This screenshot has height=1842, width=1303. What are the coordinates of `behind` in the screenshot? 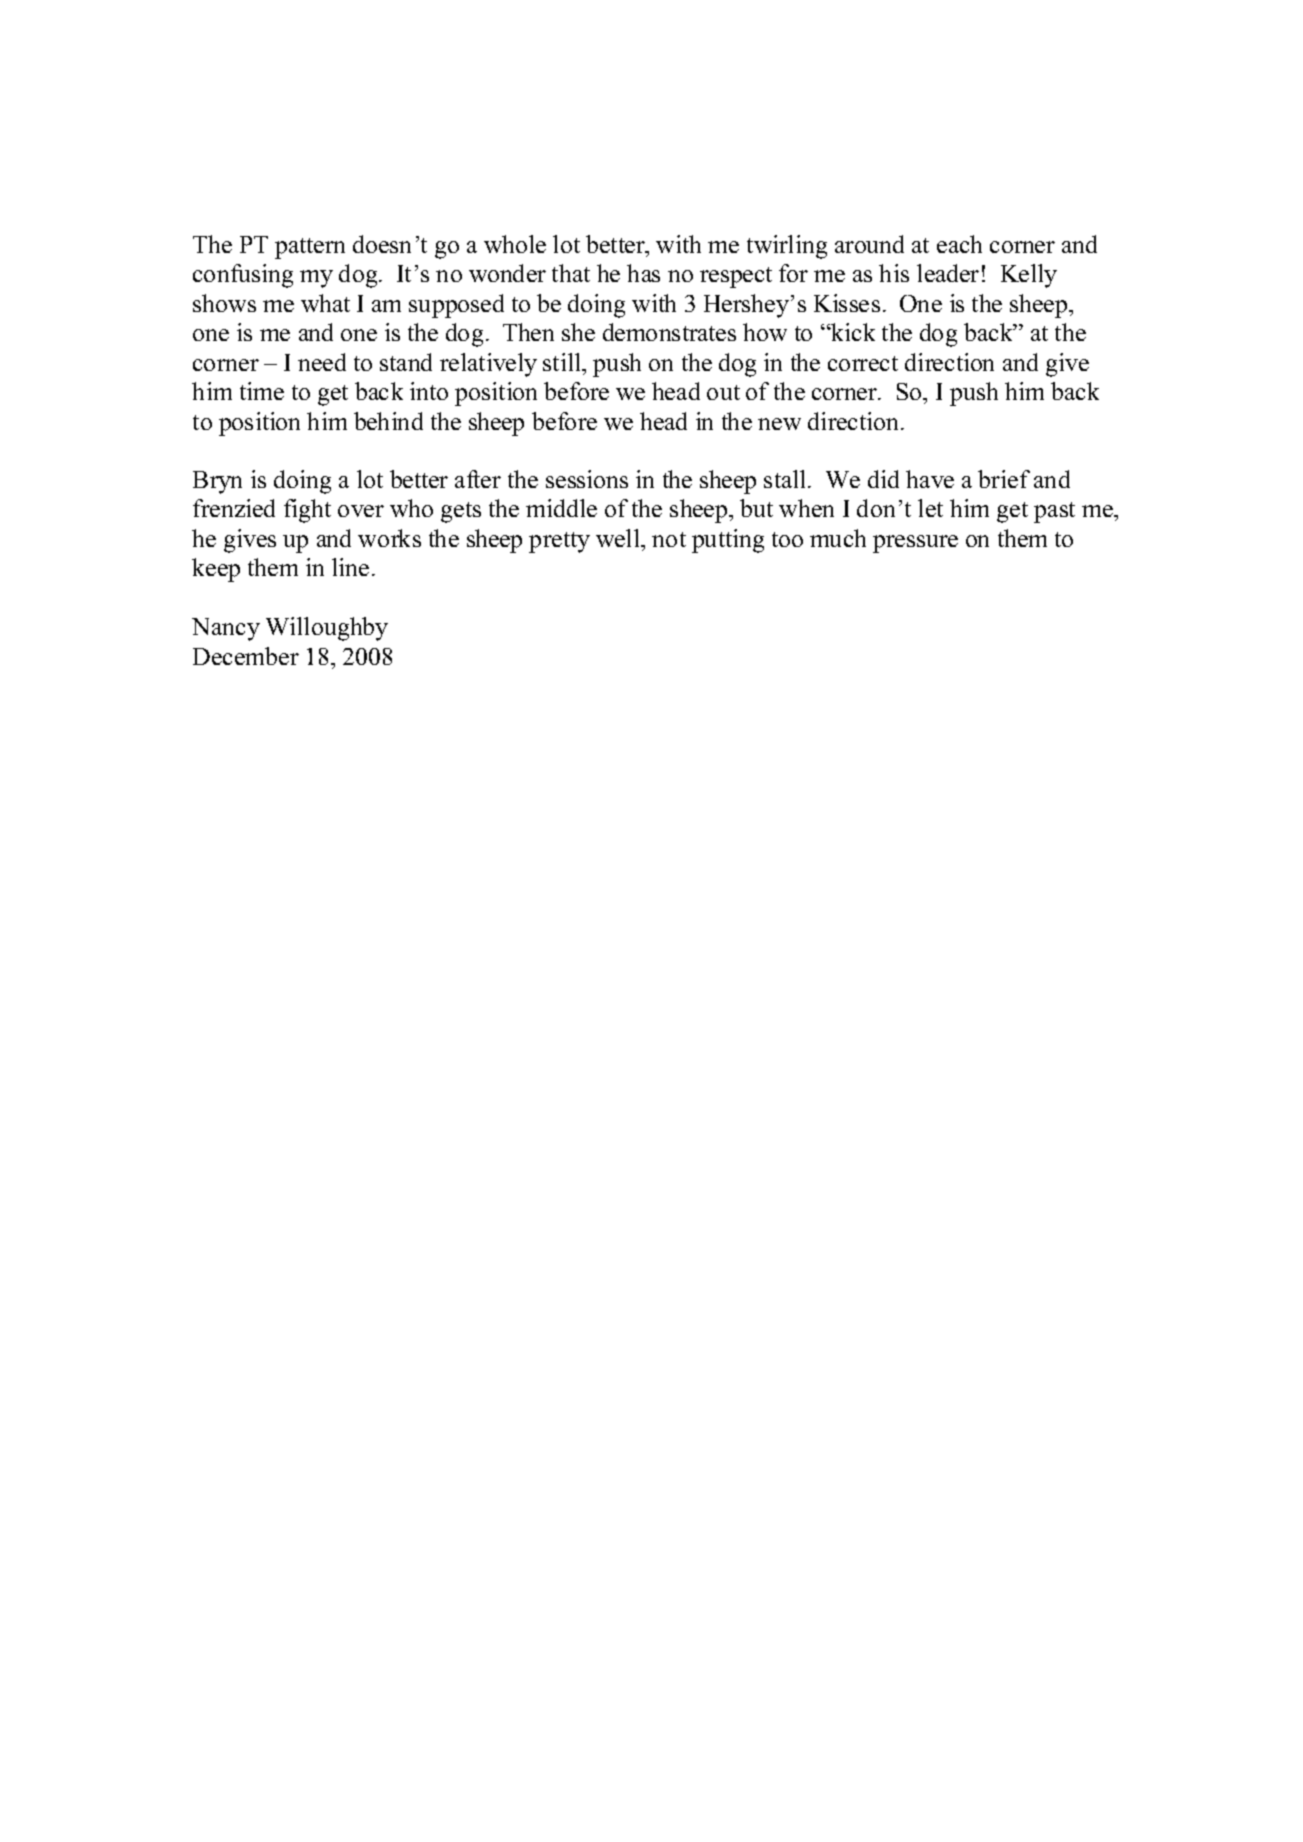 It's located at (388, 421).
